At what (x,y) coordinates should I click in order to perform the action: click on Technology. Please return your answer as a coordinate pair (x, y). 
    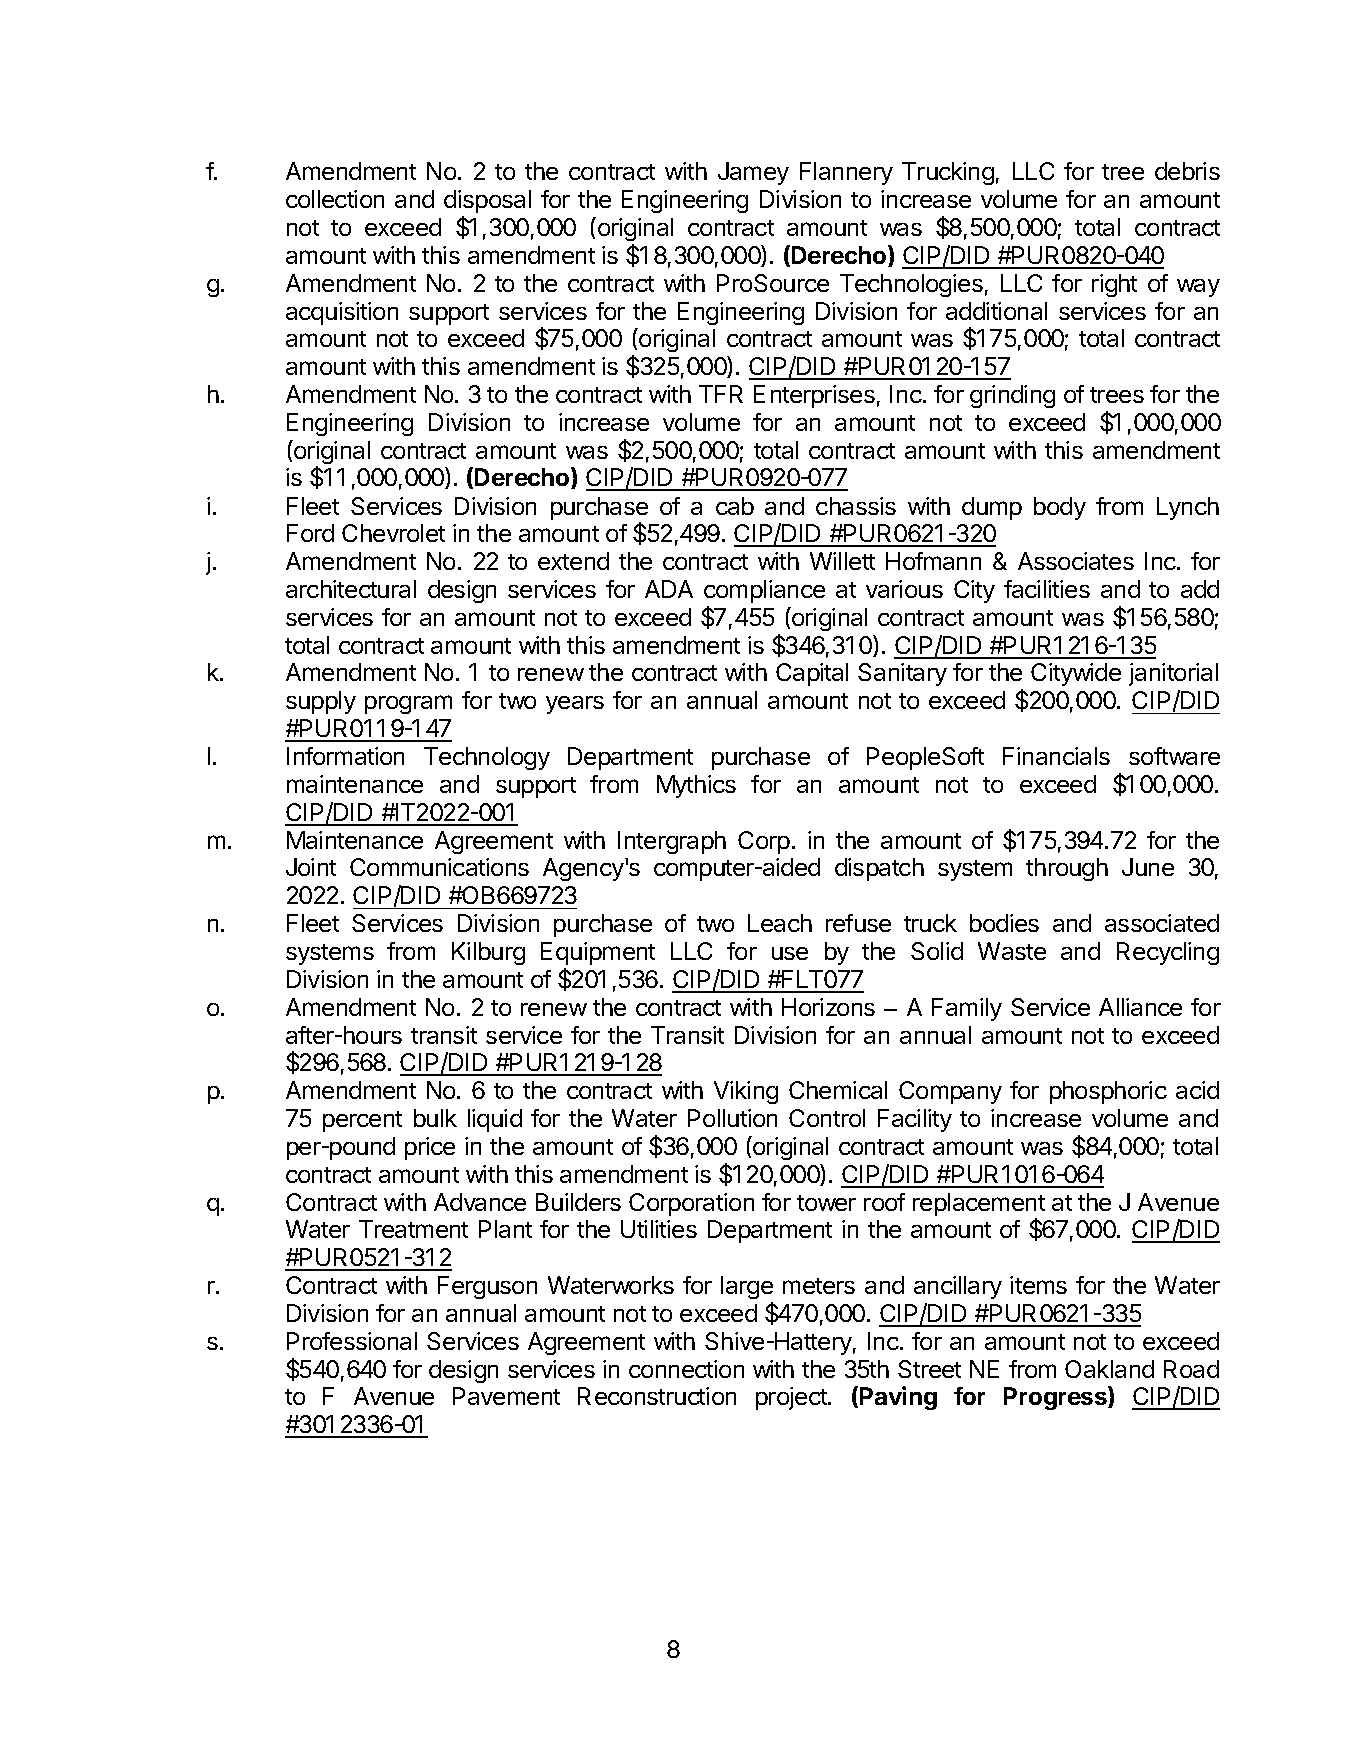
    Looking at the image, I should click on (487, 758).
